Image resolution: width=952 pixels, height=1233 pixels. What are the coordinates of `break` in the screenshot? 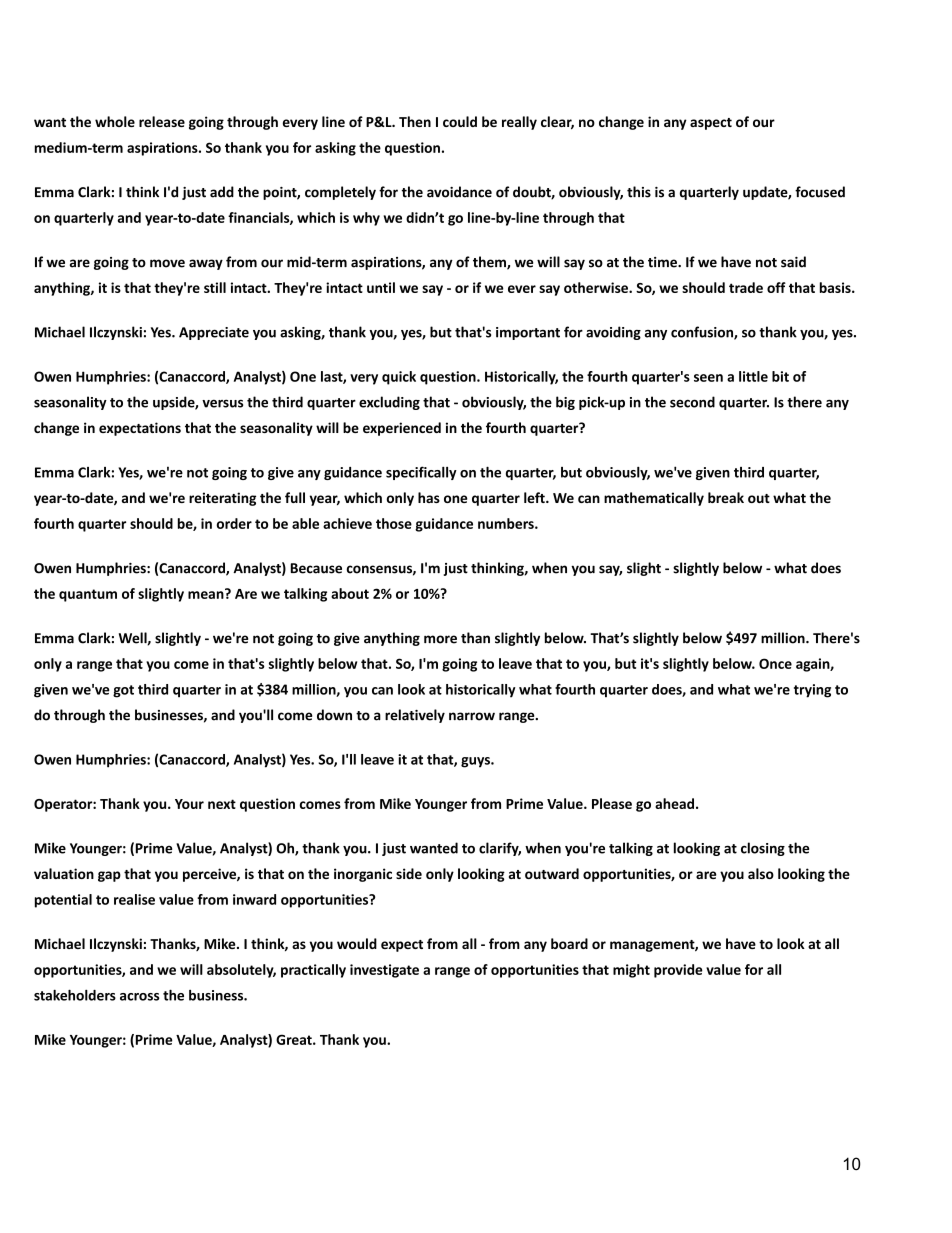 It's located at (726, 497).
